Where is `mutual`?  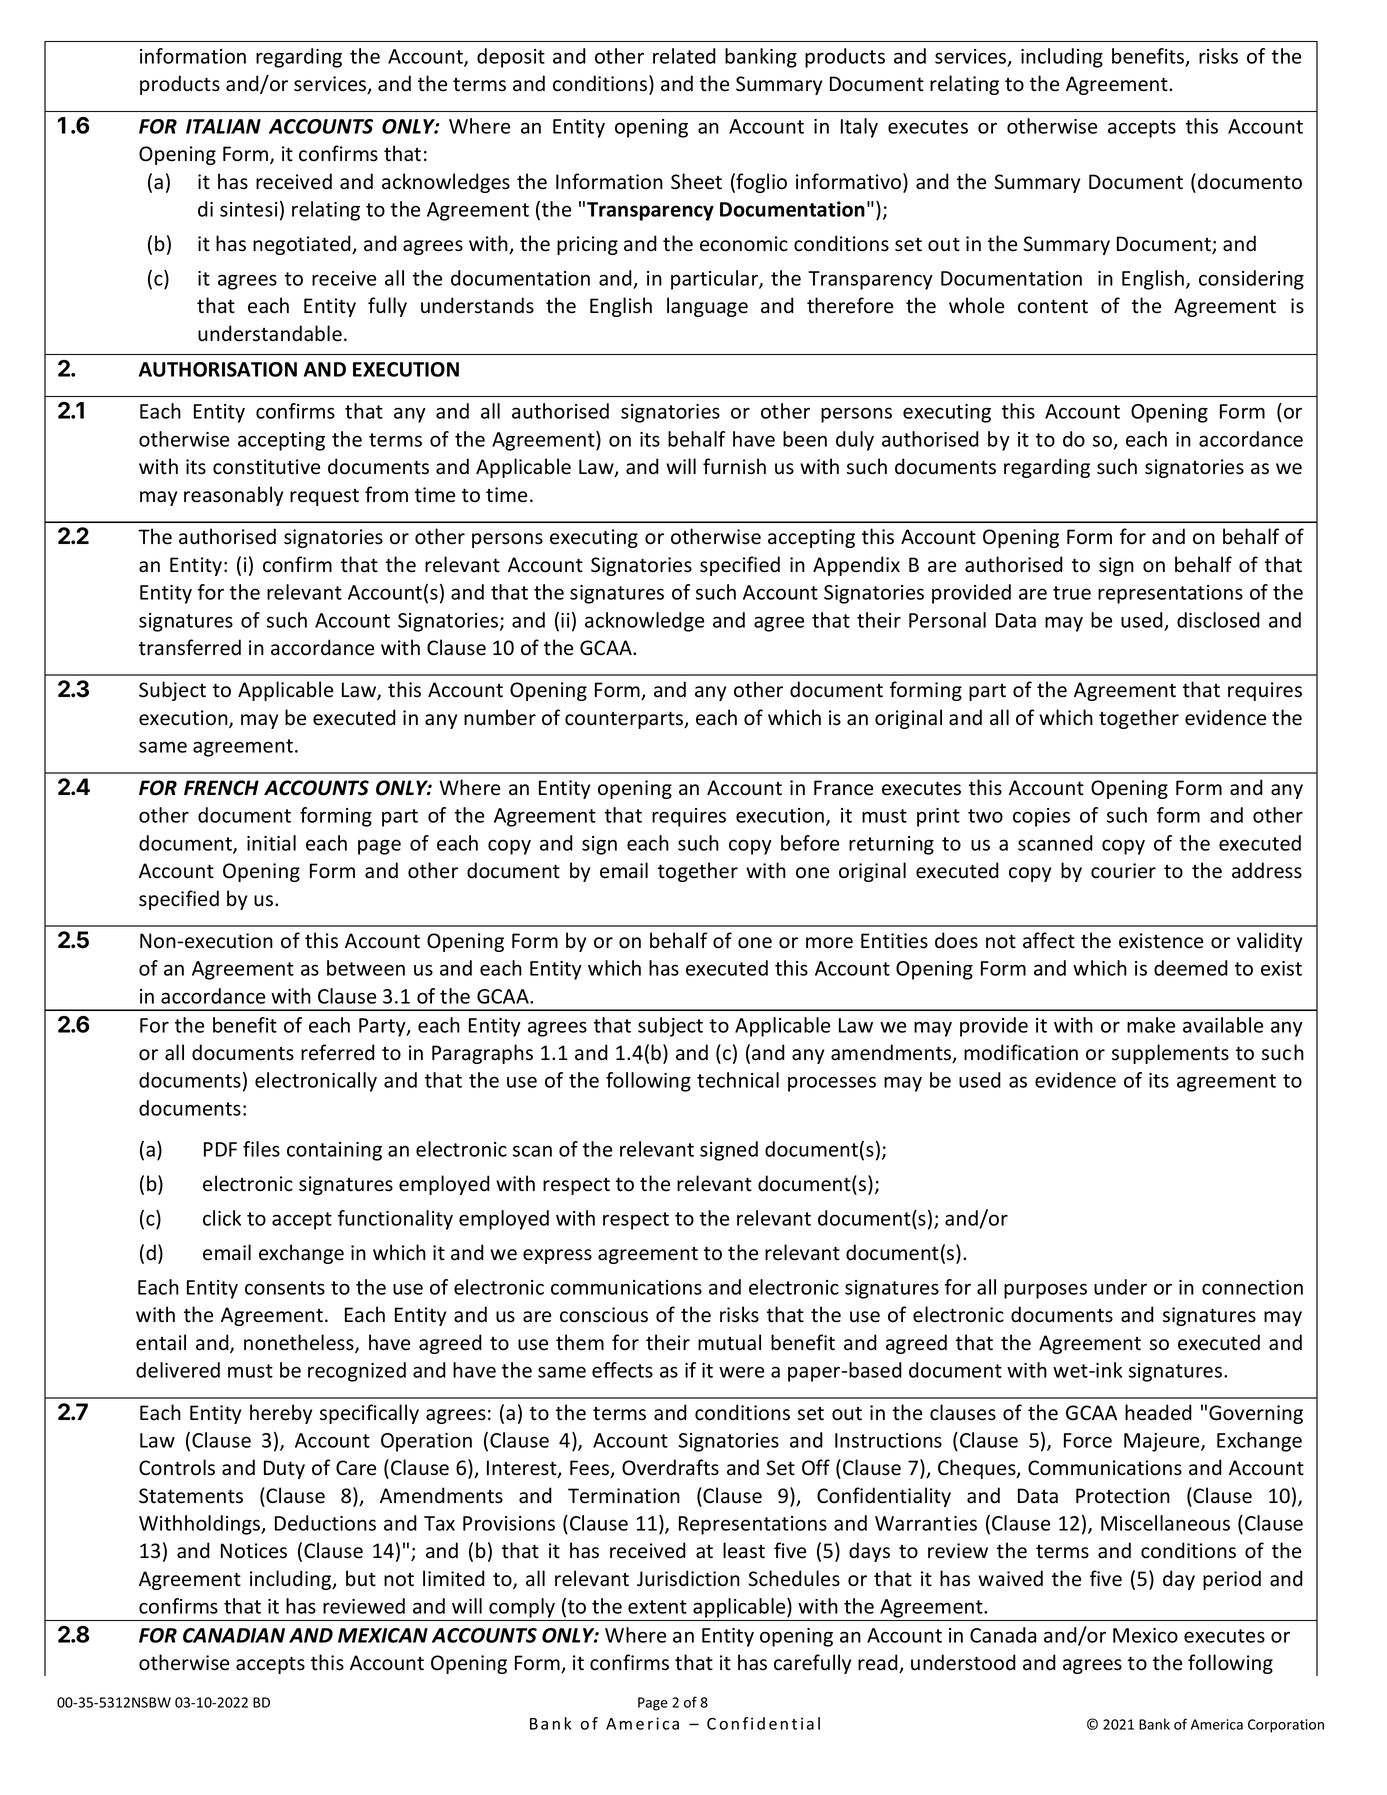 mutual is located at coordinates (729, 1342).
